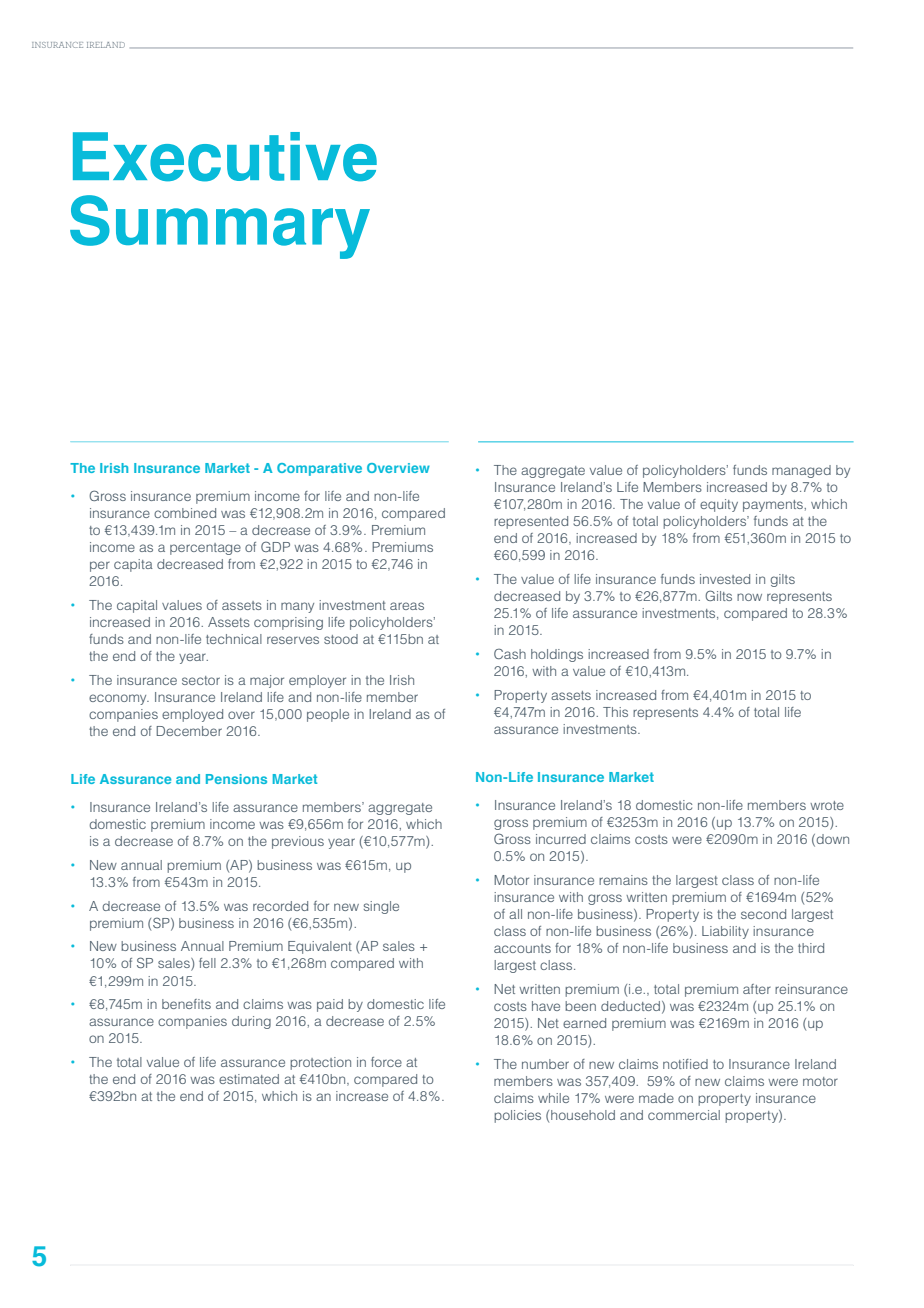  I want to click on invested, so click(725, 579).
